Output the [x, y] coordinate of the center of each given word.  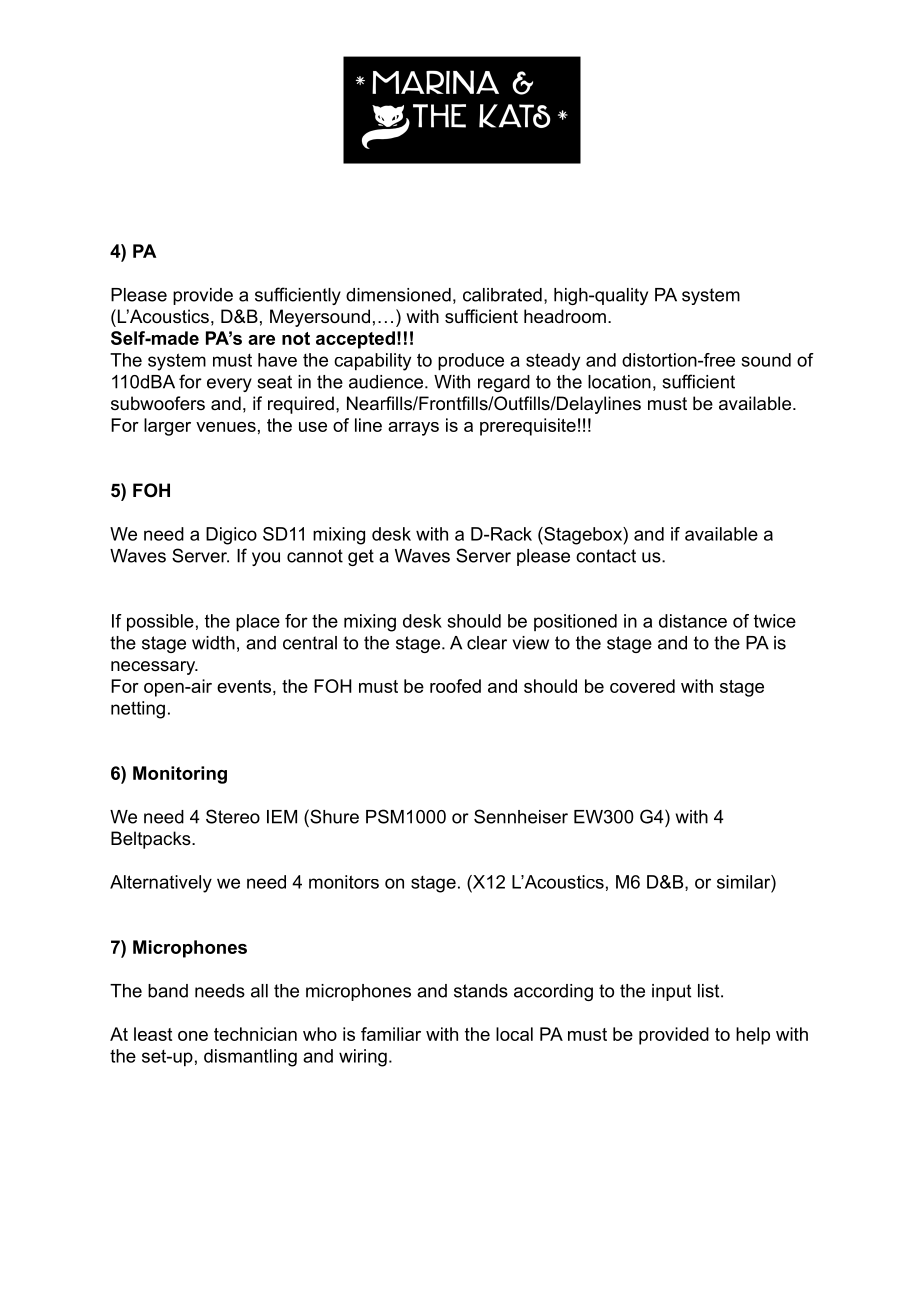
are [261, 340]
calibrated [502, 295]
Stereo [233, 816]
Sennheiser [521, 816]
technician [255, 1034]
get [361, 557]
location [619, 382]
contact [606, 556]
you [266, 559]
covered [642, 686]
